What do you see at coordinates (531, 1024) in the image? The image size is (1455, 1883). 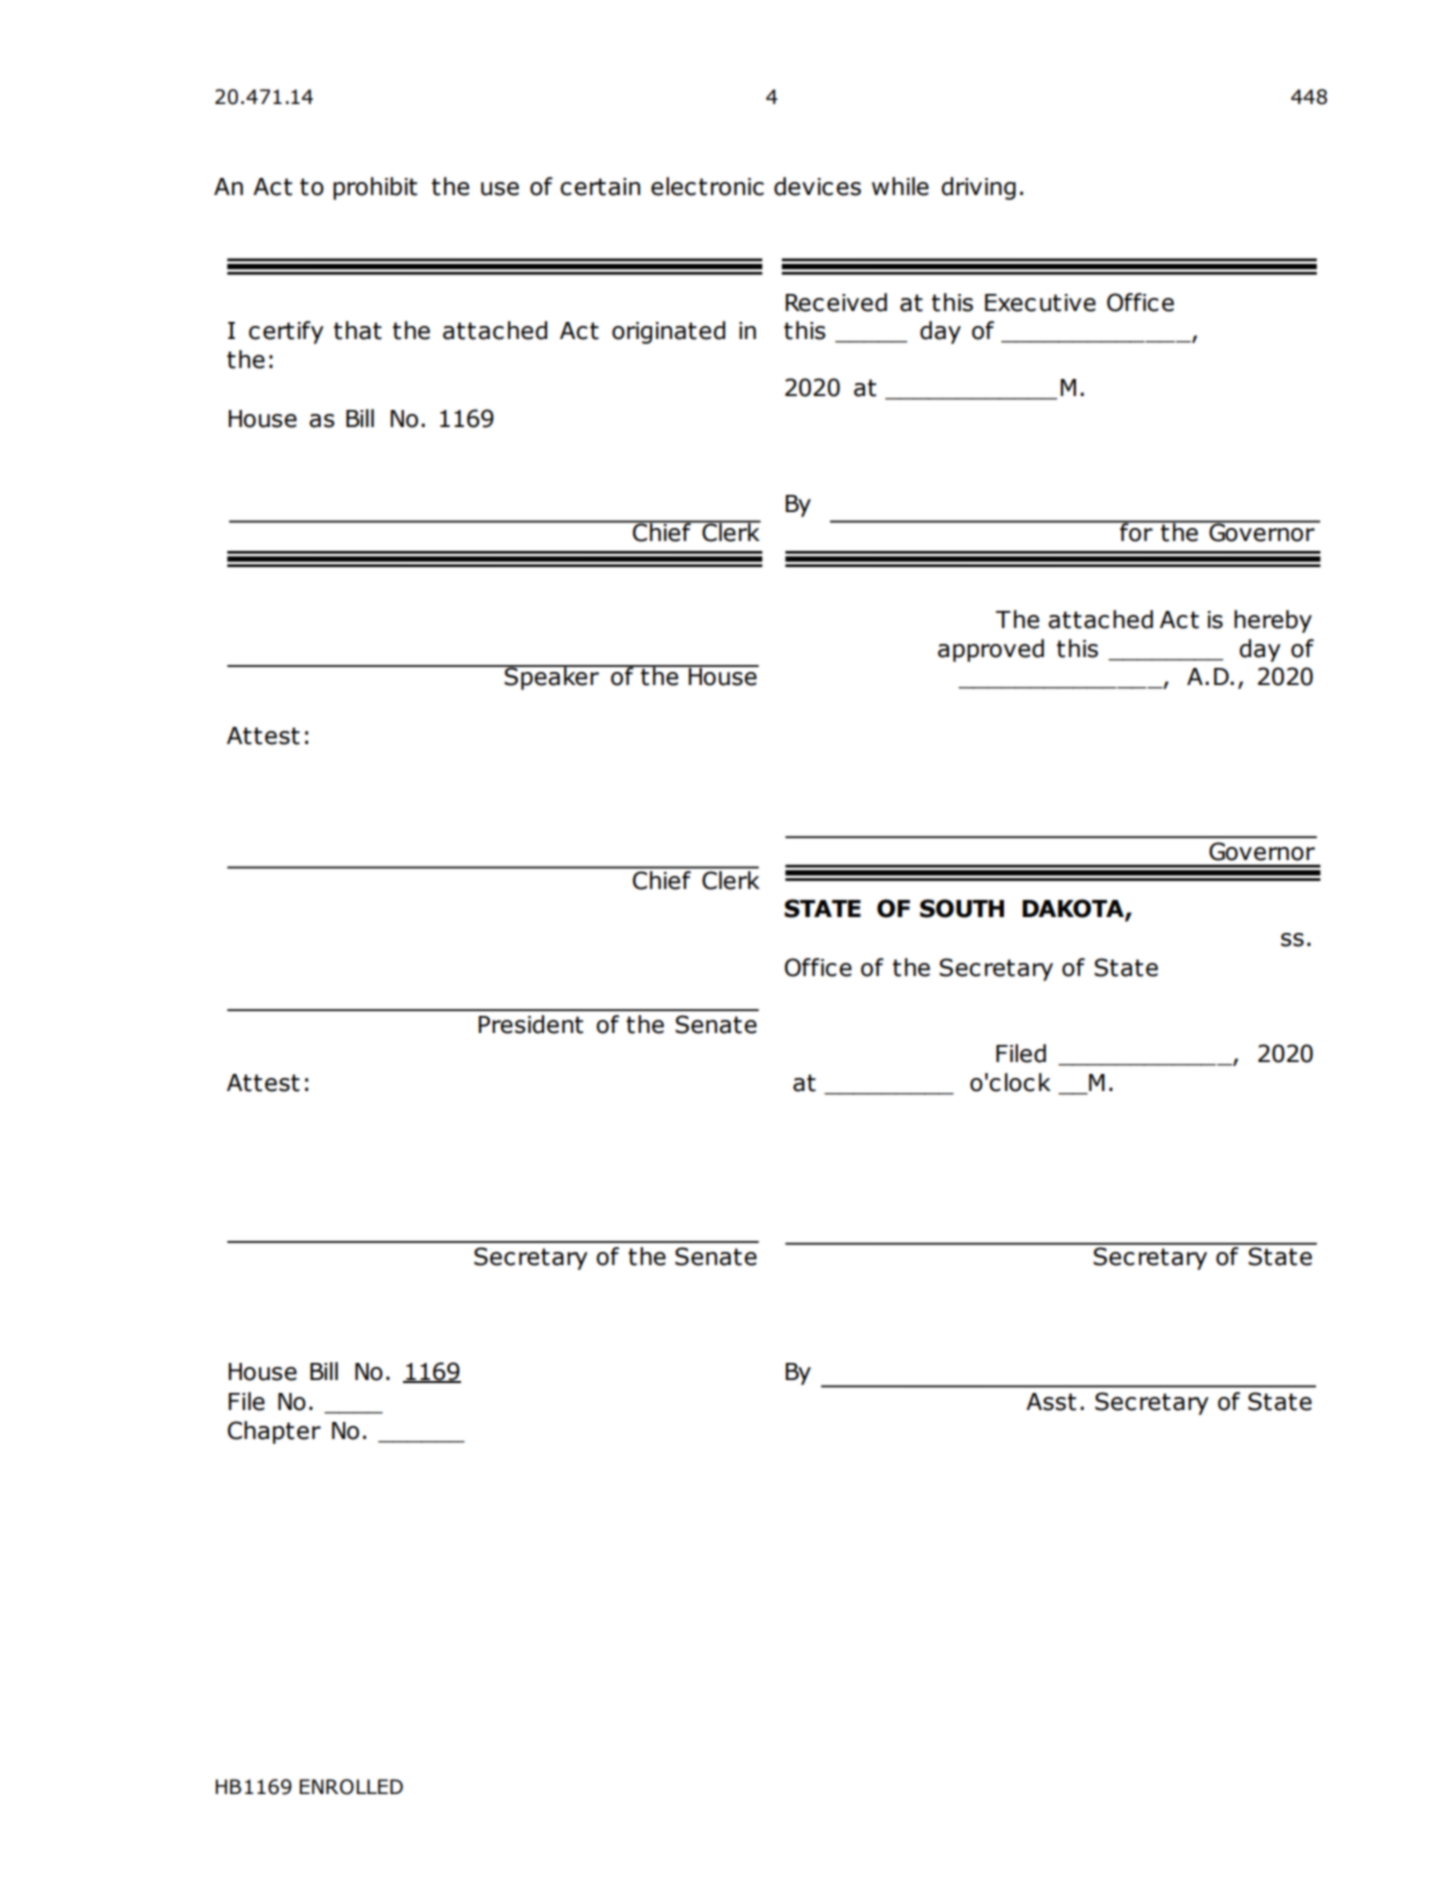 I see `President` at bounding box center [531, 1024].
